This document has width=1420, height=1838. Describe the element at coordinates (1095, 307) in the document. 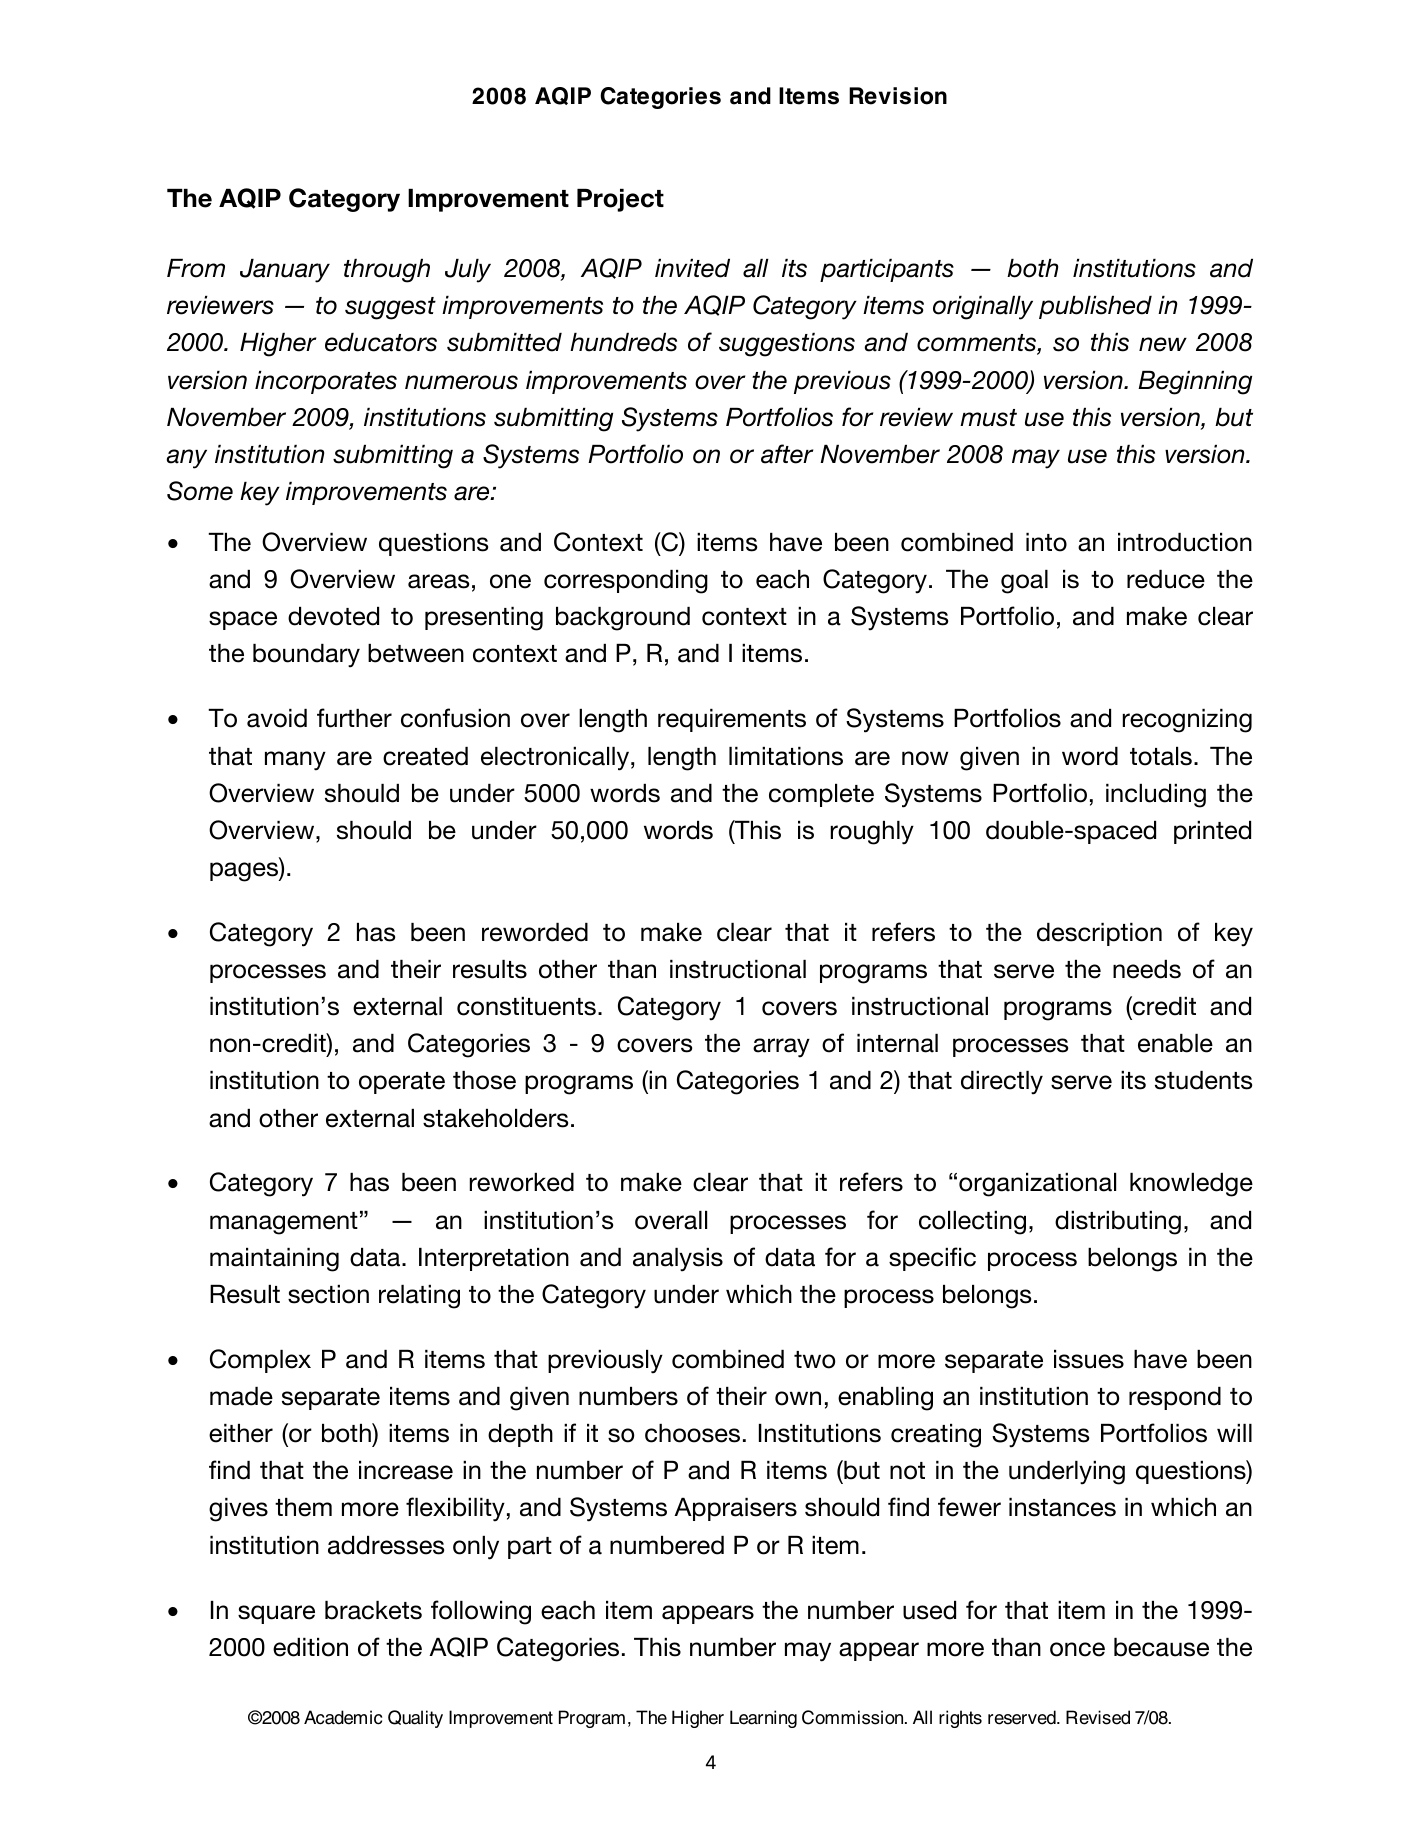

I see `published` at that location.
